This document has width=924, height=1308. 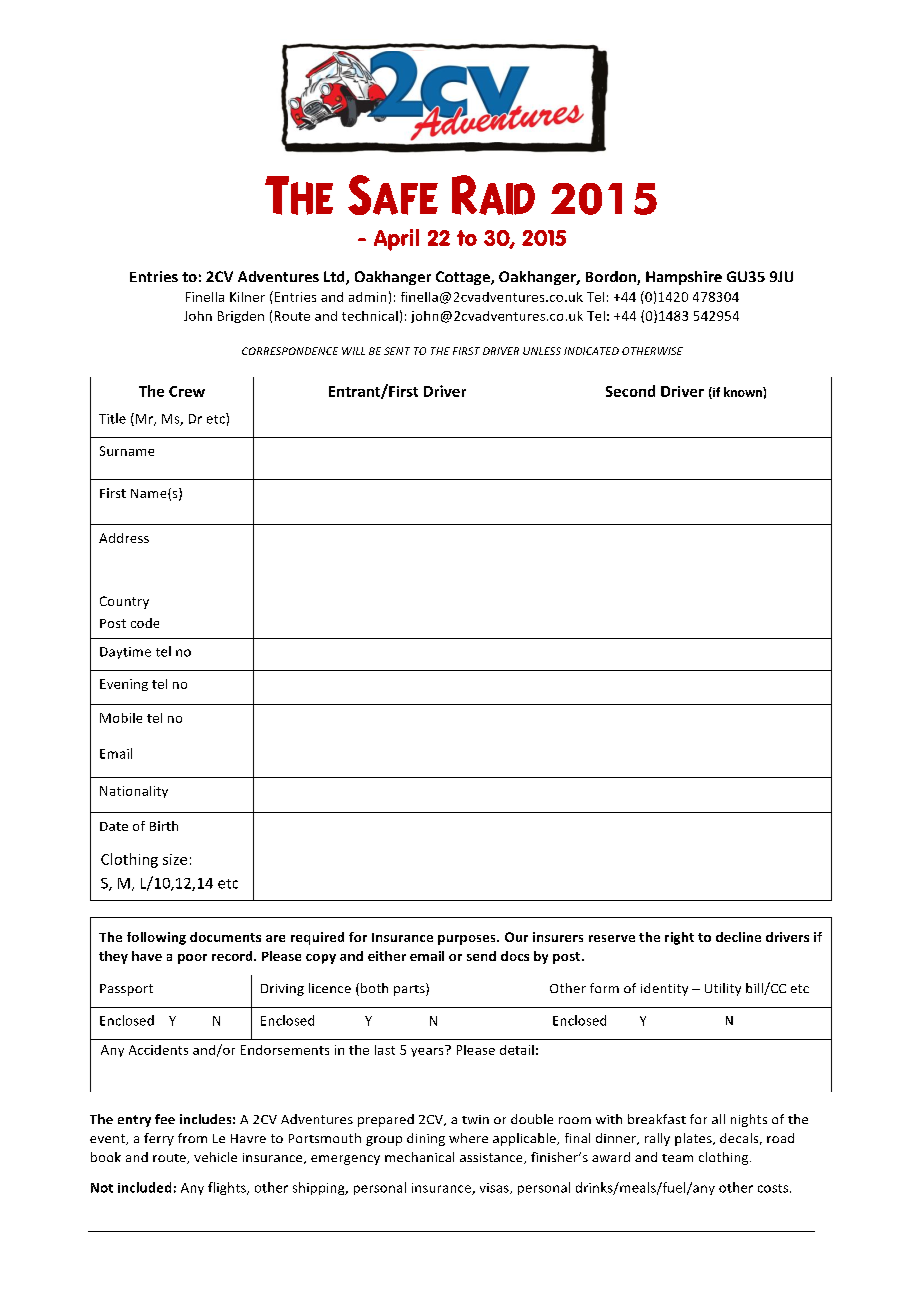 What do you see at coordinates (192, 1138) in the document?
I see `from` at bounding box center [192, 1138].
